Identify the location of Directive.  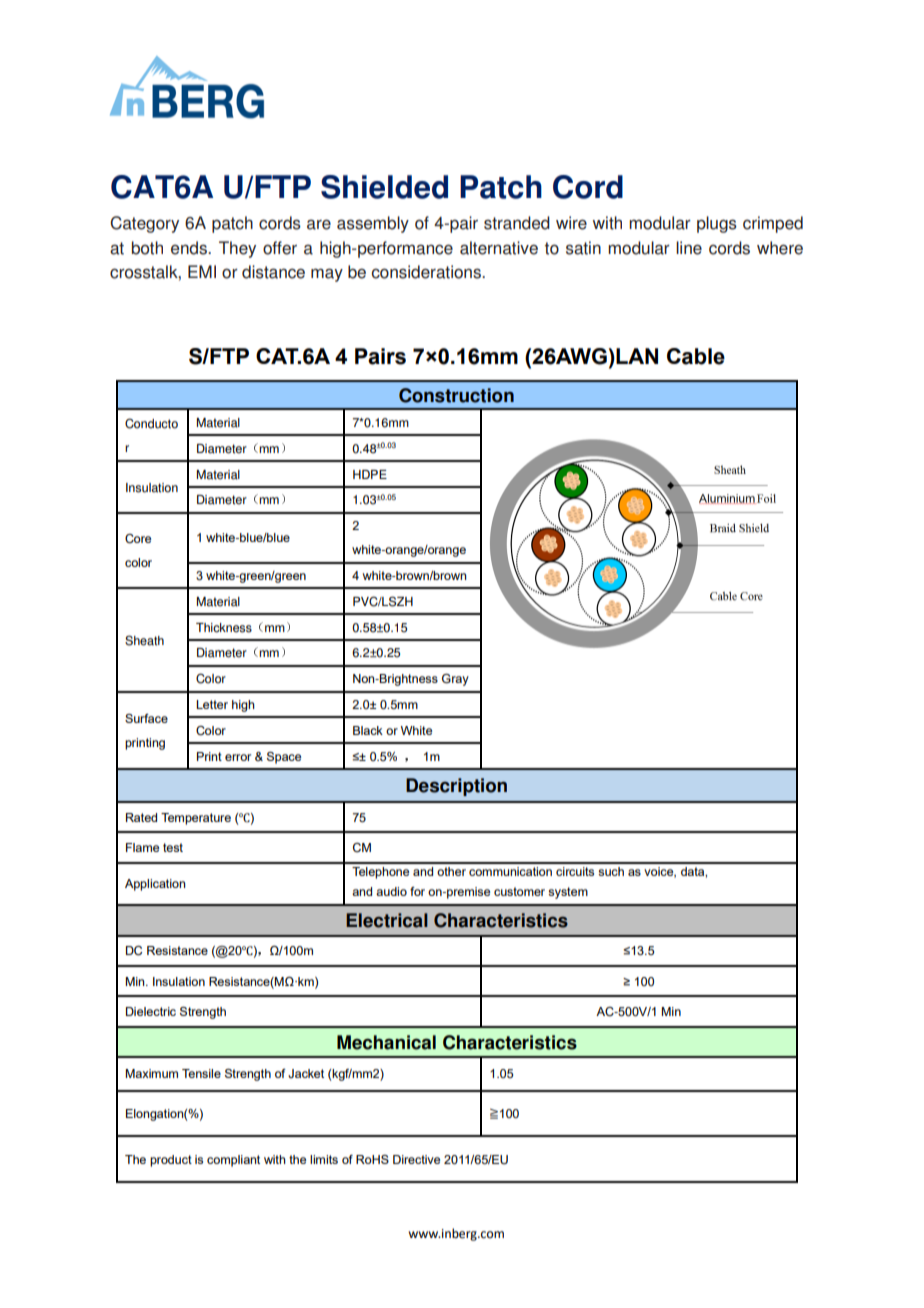
(416, 1159).
